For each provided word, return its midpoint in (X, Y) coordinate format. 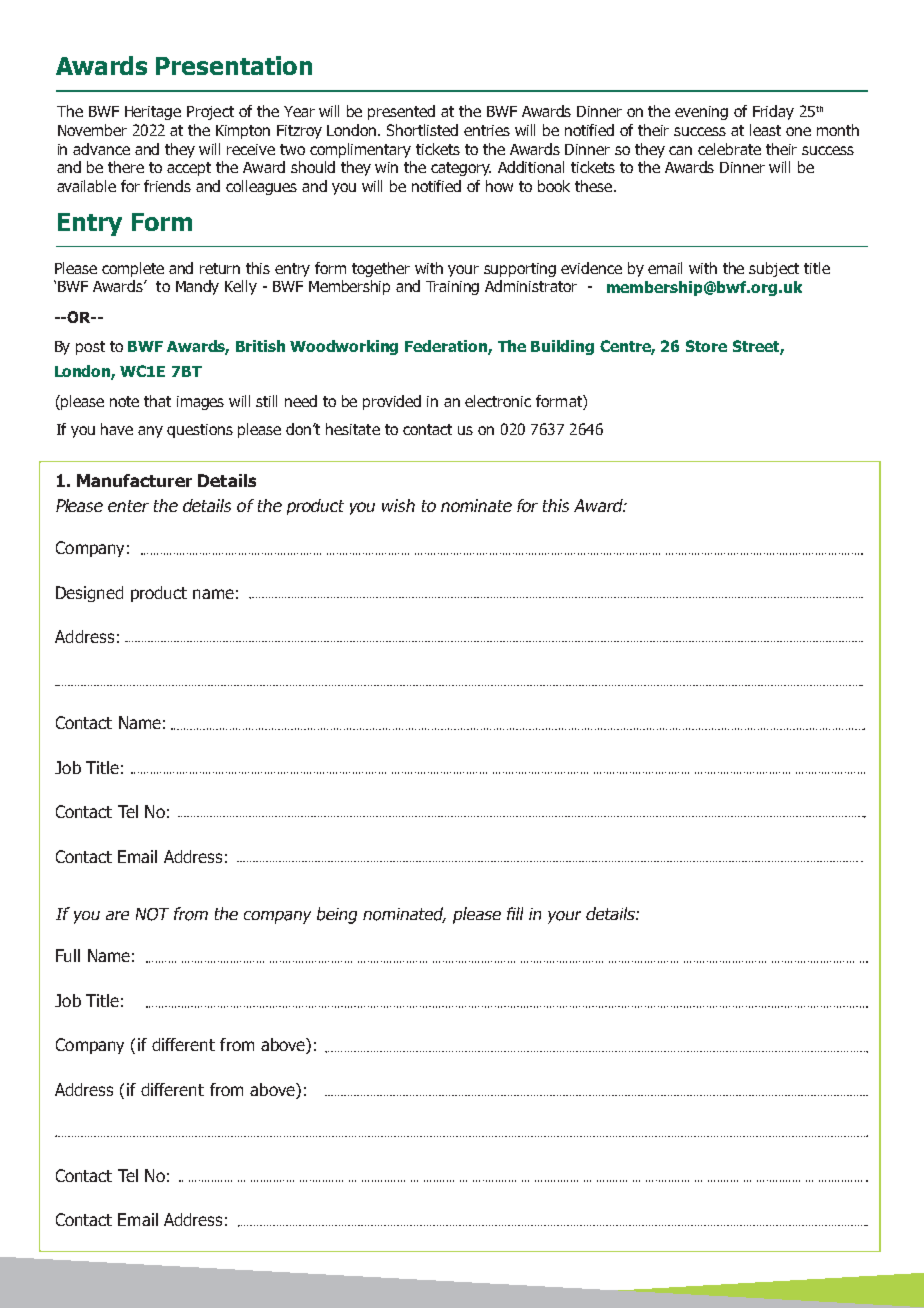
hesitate (353, 429)
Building (562, 347)
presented (401, 112)
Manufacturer (134, 480)
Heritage (153, 113)
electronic (498, 401)
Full (68, 955)
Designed (89, 594)
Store (706, 346)
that (157, 401)
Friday (773, 112)
